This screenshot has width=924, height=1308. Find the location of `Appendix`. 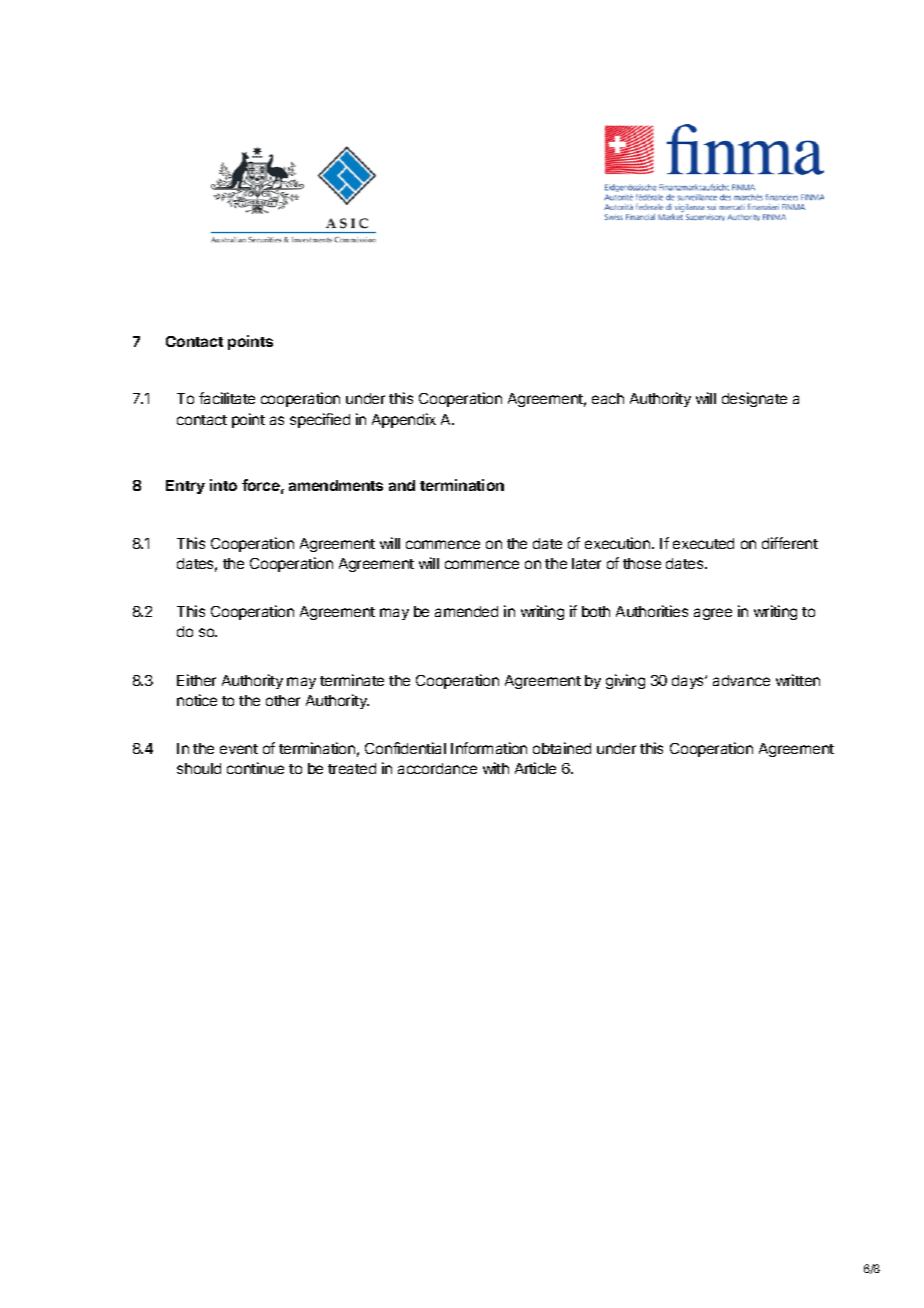

Appendix is located at coordinates (404, 420).
